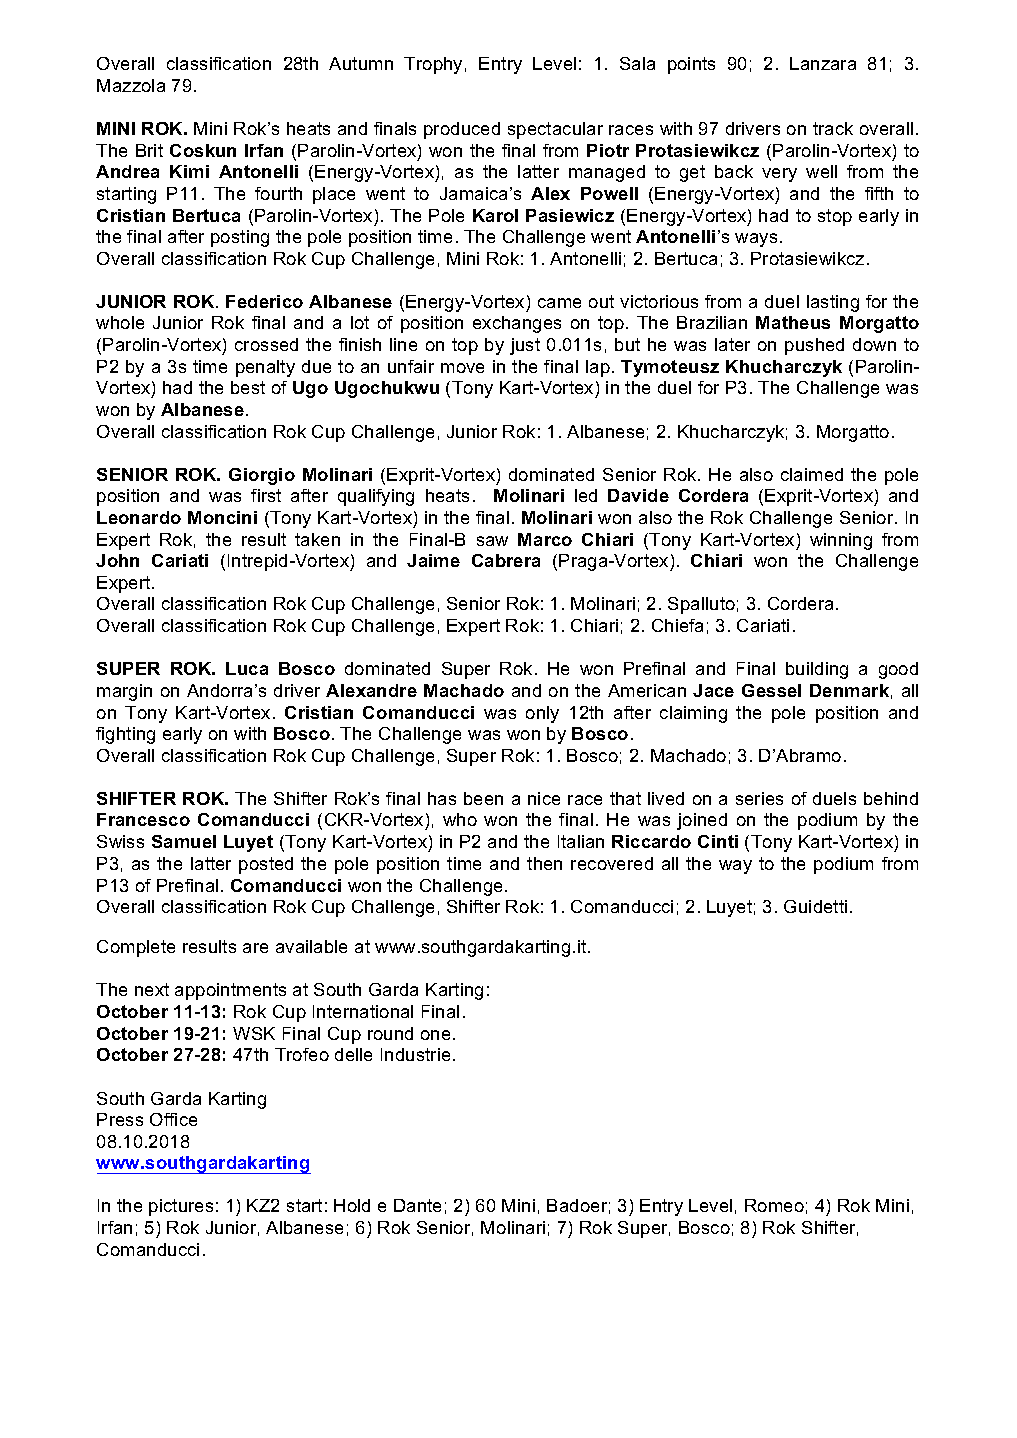 The image size is (1017, 1438). Describe the element at coordinates (462, 130) in the document. I see `produced` at that location.
